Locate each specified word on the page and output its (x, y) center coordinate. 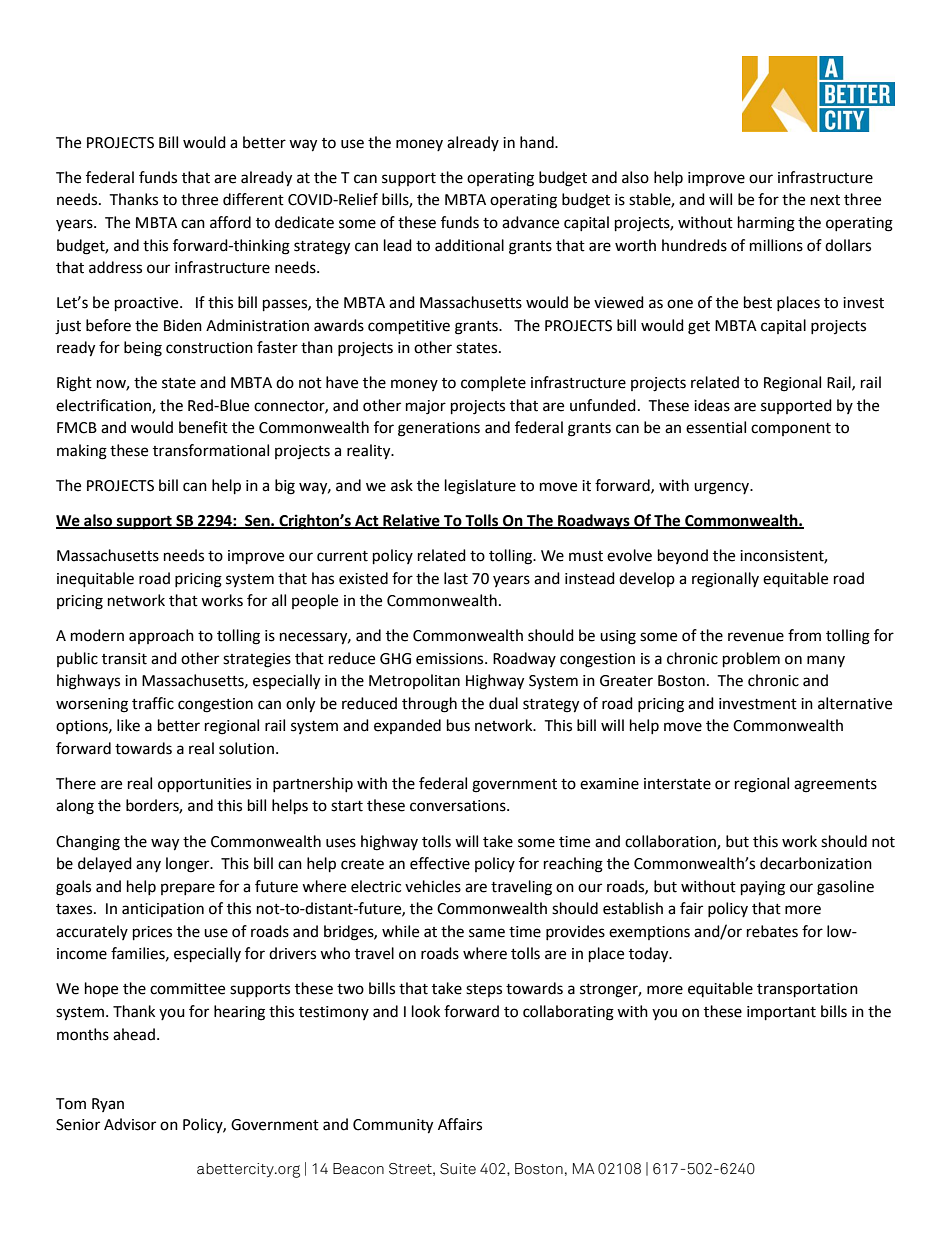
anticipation (163, 910)
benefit (203, 427)
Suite (458, 1169)
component (791, 429)
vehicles (433, 886)
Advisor (130, 1124)
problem (751, 660)
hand (538, 142)
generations (439, 429)
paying (763, 888)
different (253, 199)
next (825, 200)
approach (161, 636)
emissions (451, 659)
